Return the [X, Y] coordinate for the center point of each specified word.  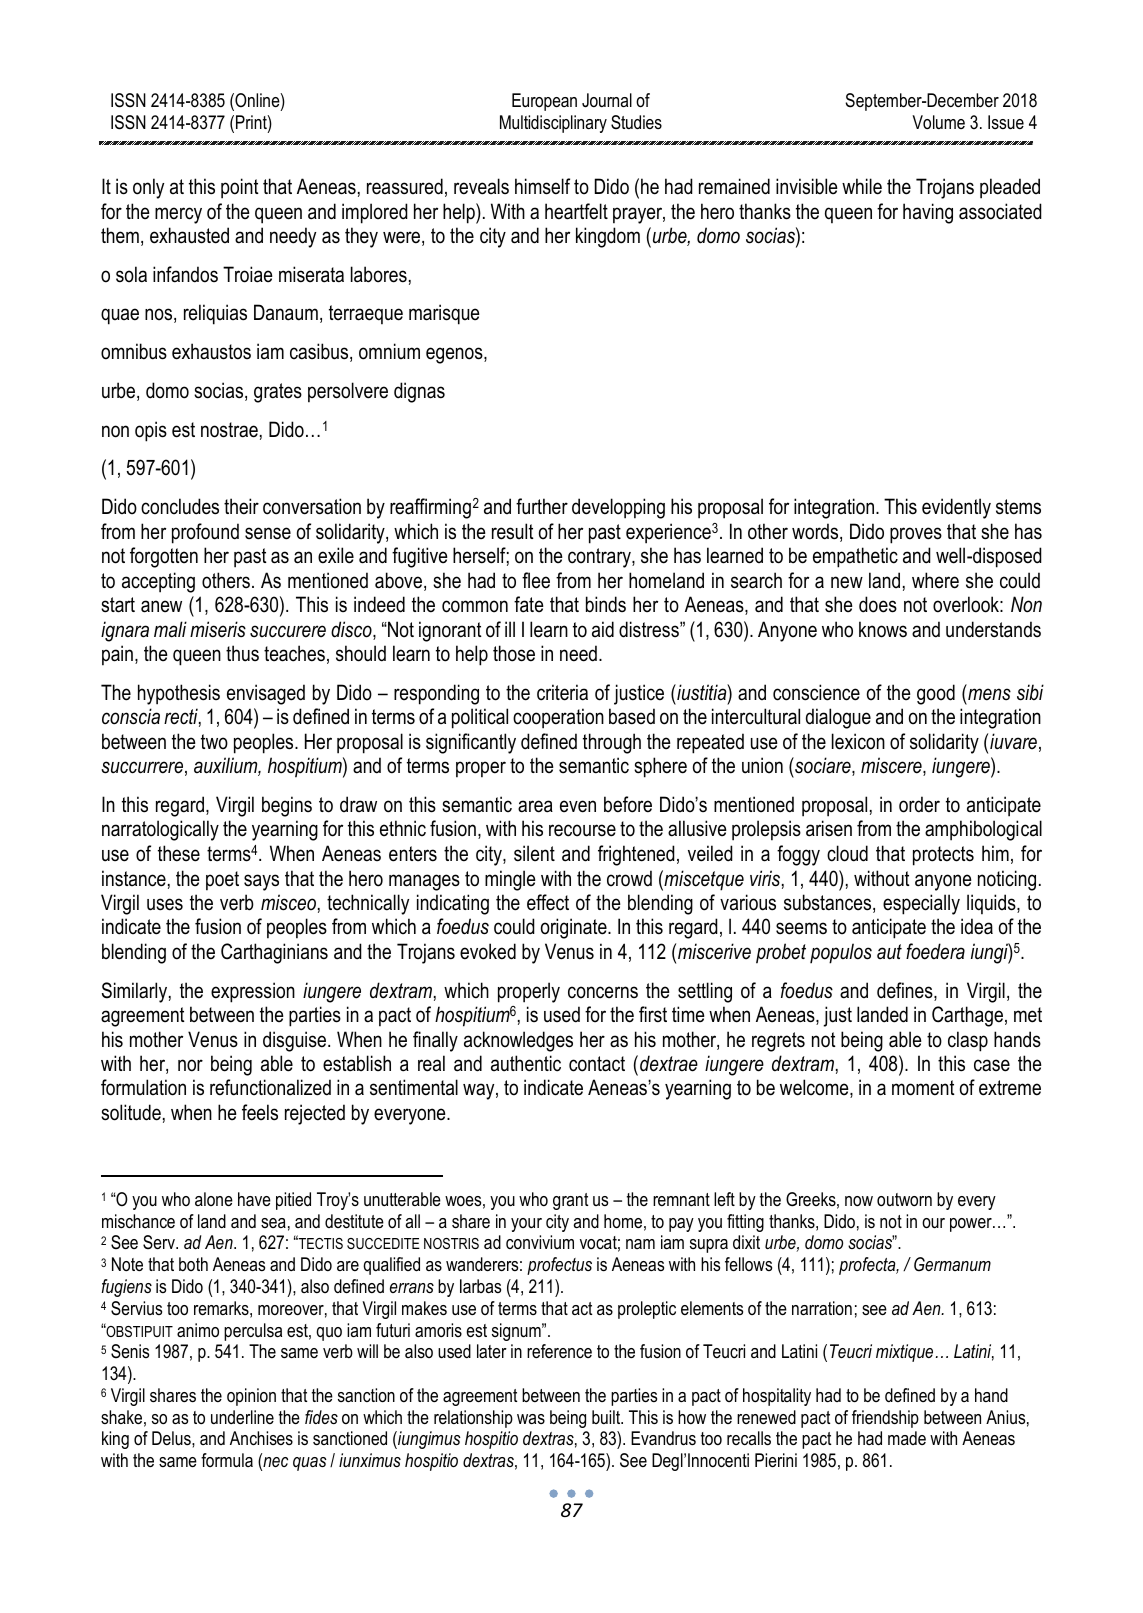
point [240, 188]
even [578, 806]
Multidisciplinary [553, 124]
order [919, 804]
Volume [938, 122]
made [907, 1438]
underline [242, 1417]
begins [287, 806]
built [607, 1417]
